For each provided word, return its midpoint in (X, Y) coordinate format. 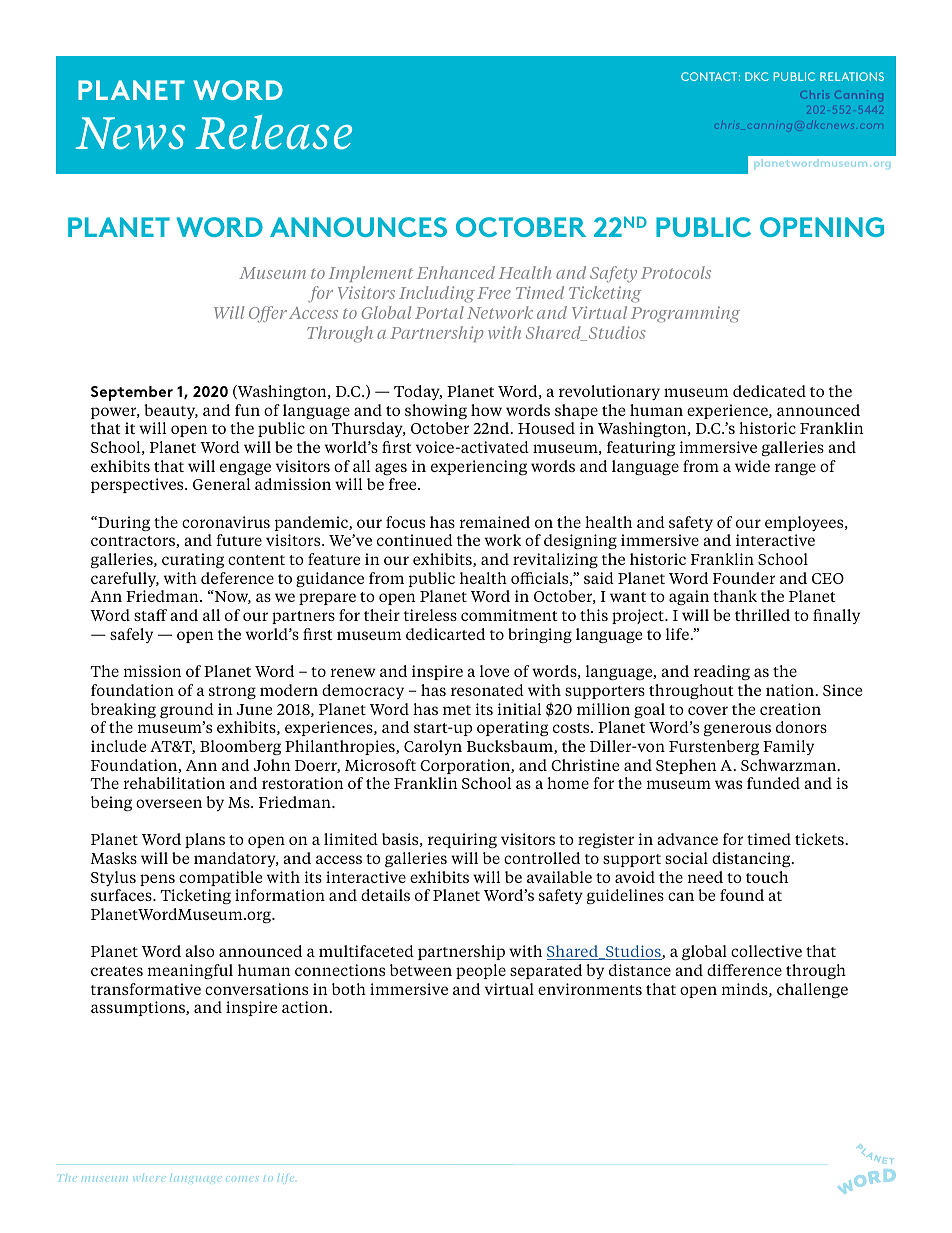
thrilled (762, 615)
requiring (462, 840)
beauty (171, 411)
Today (418, 392)
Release (273, 132)
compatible (220, 878)
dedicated (769, 391)
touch (767, 877)
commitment (509, 615)
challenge (812, 990)
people (481, 971)
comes (241, 1178)
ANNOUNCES (358, 227)
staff (150, 615)
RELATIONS (852, 76)
